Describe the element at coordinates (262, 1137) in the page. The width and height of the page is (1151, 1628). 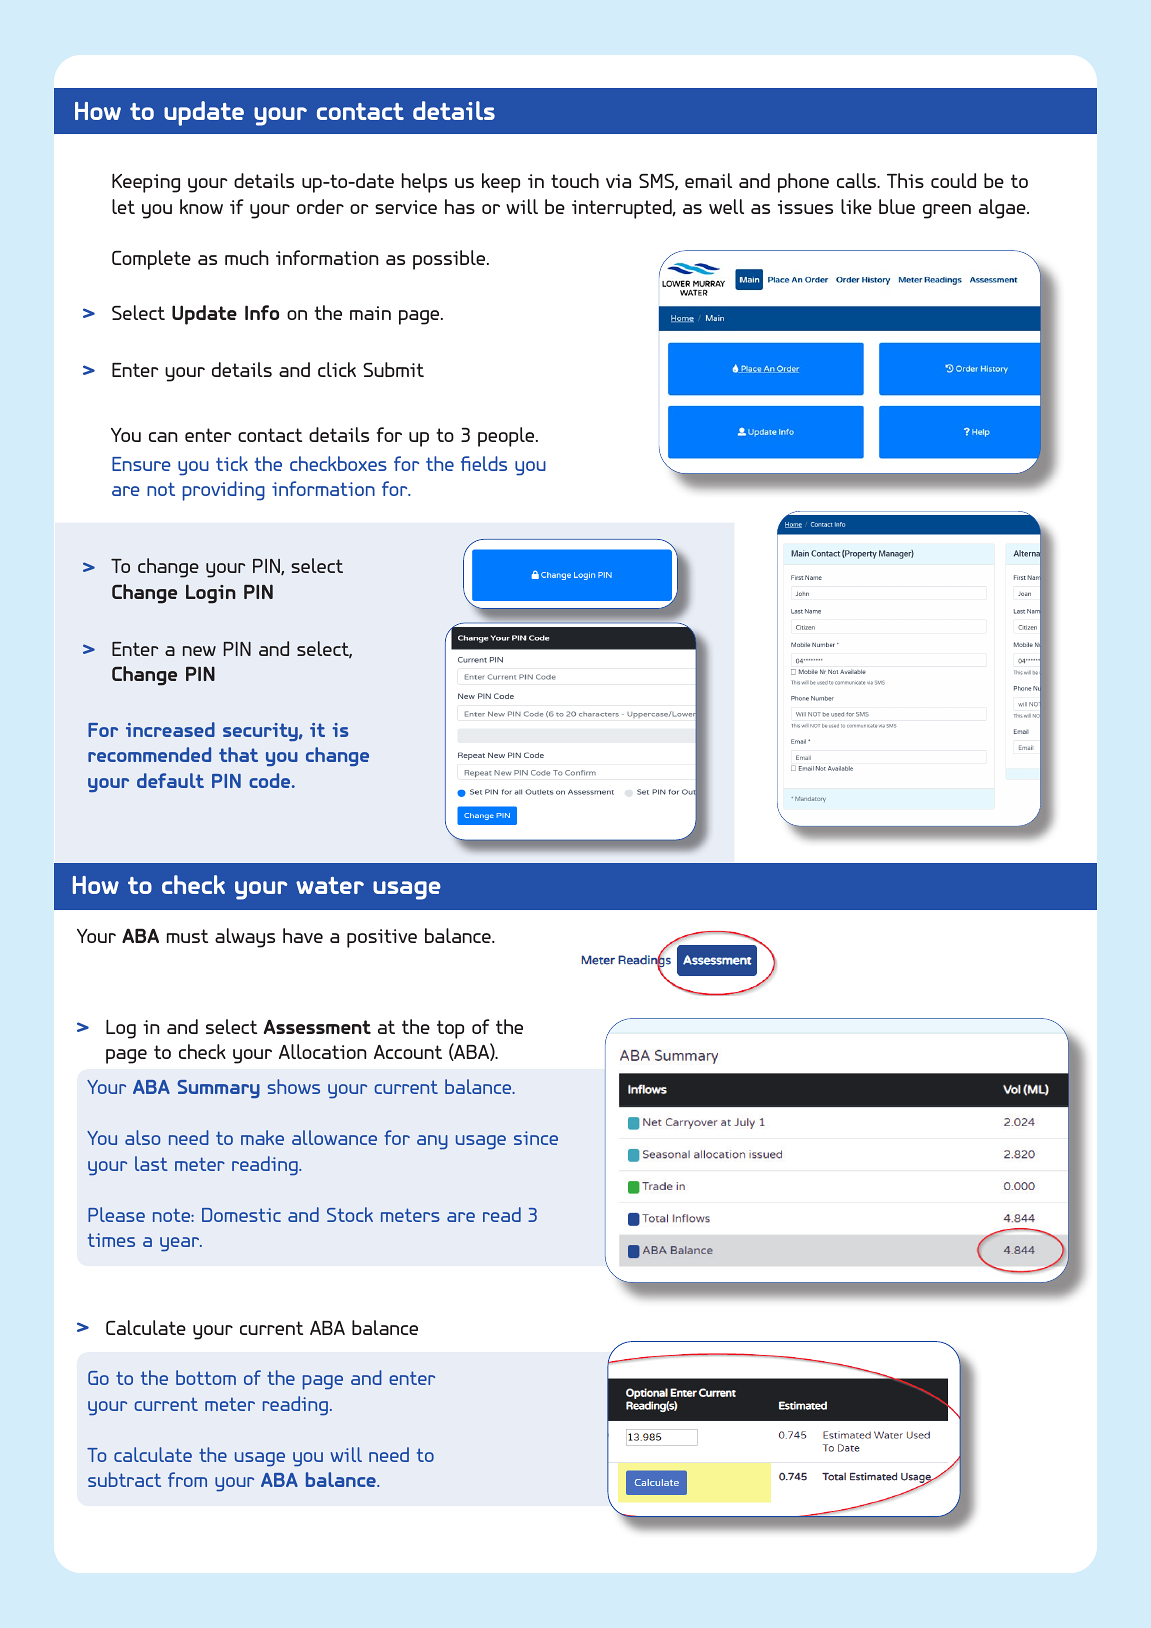
I see `make` at that location.
